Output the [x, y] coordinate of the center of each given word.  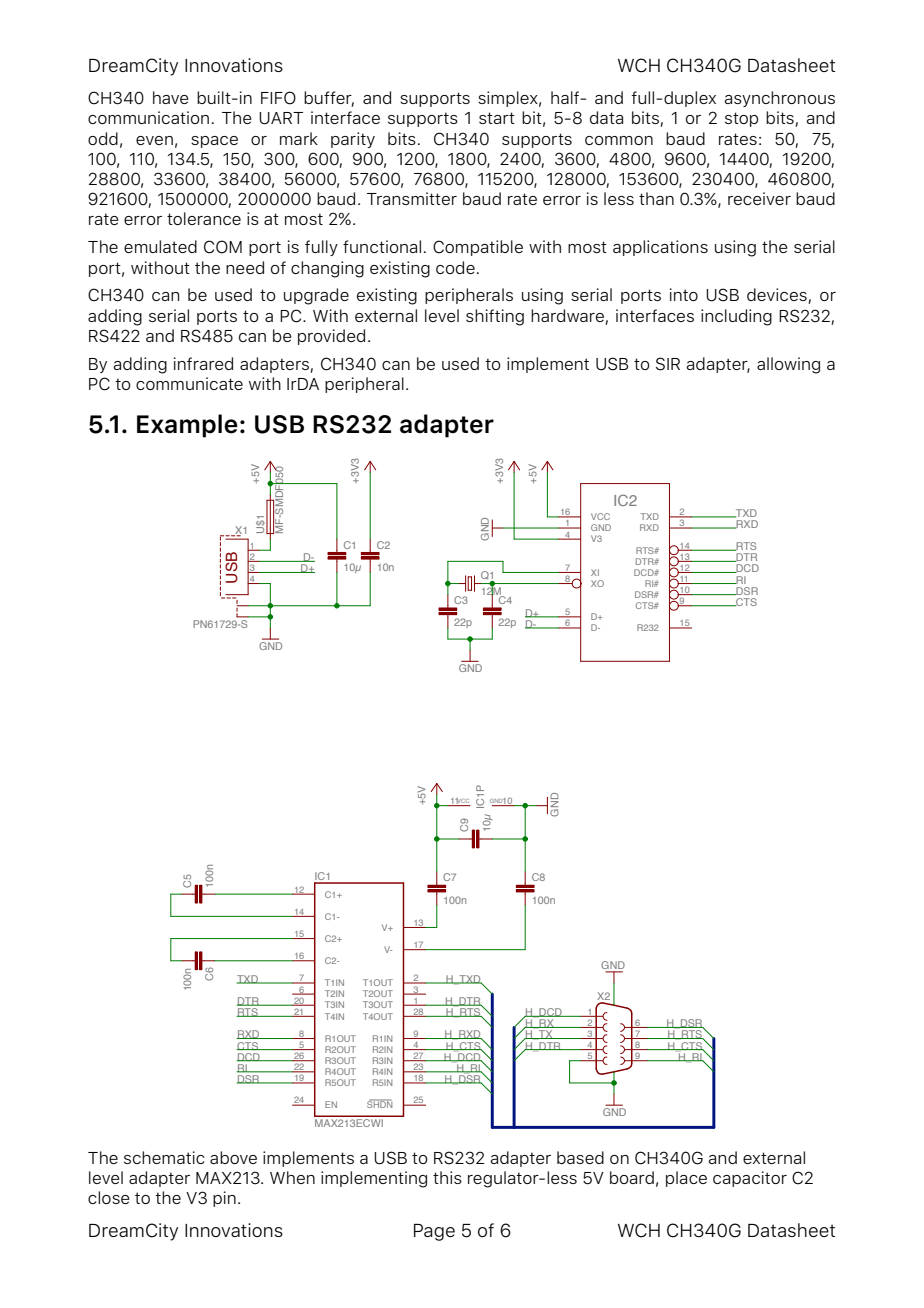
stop [741, 119]
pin [224, 1199]
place [686, 1179]
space [214, 142]
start [497, 118]
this [447, 1177]
